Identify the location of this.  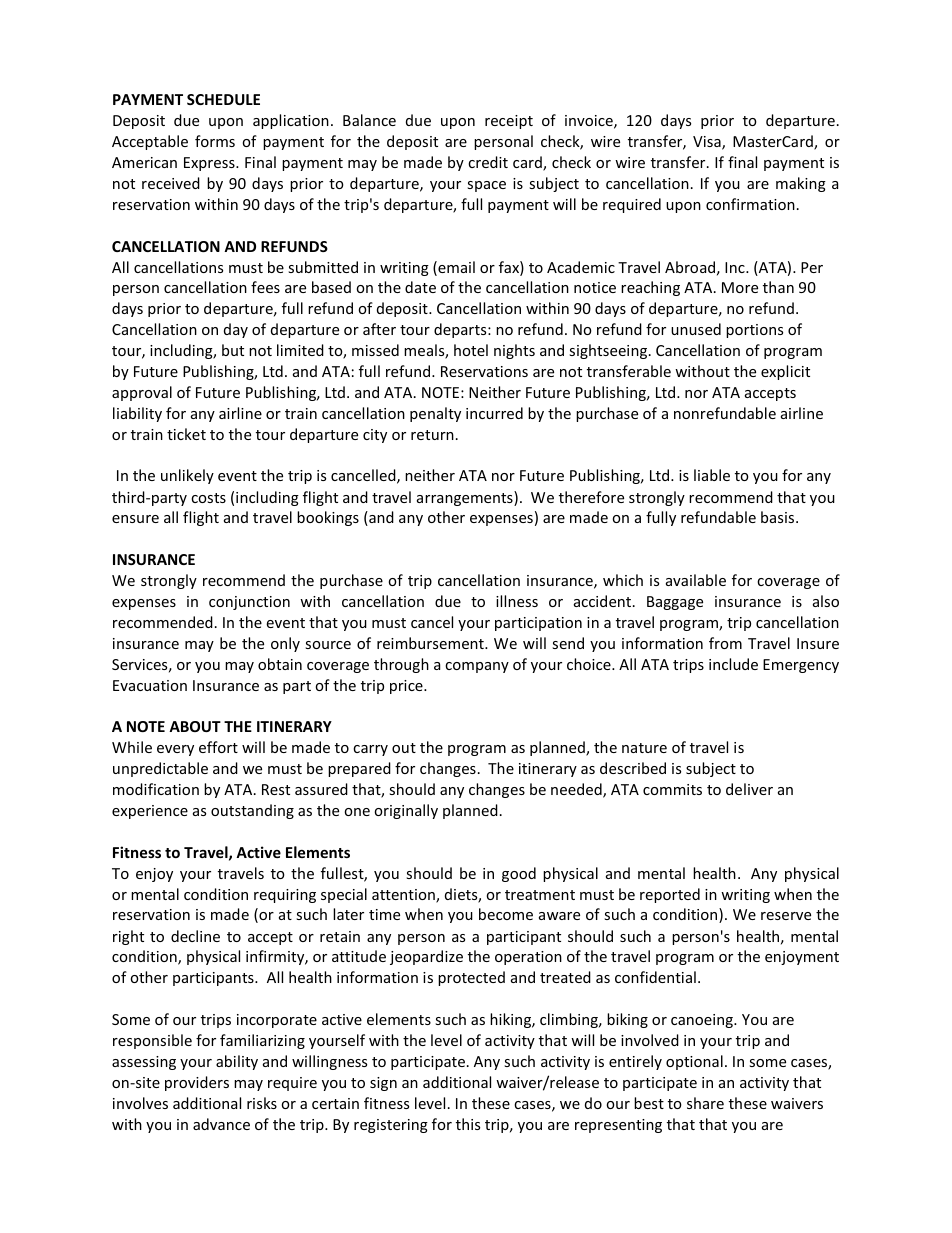
(468, 1124).
